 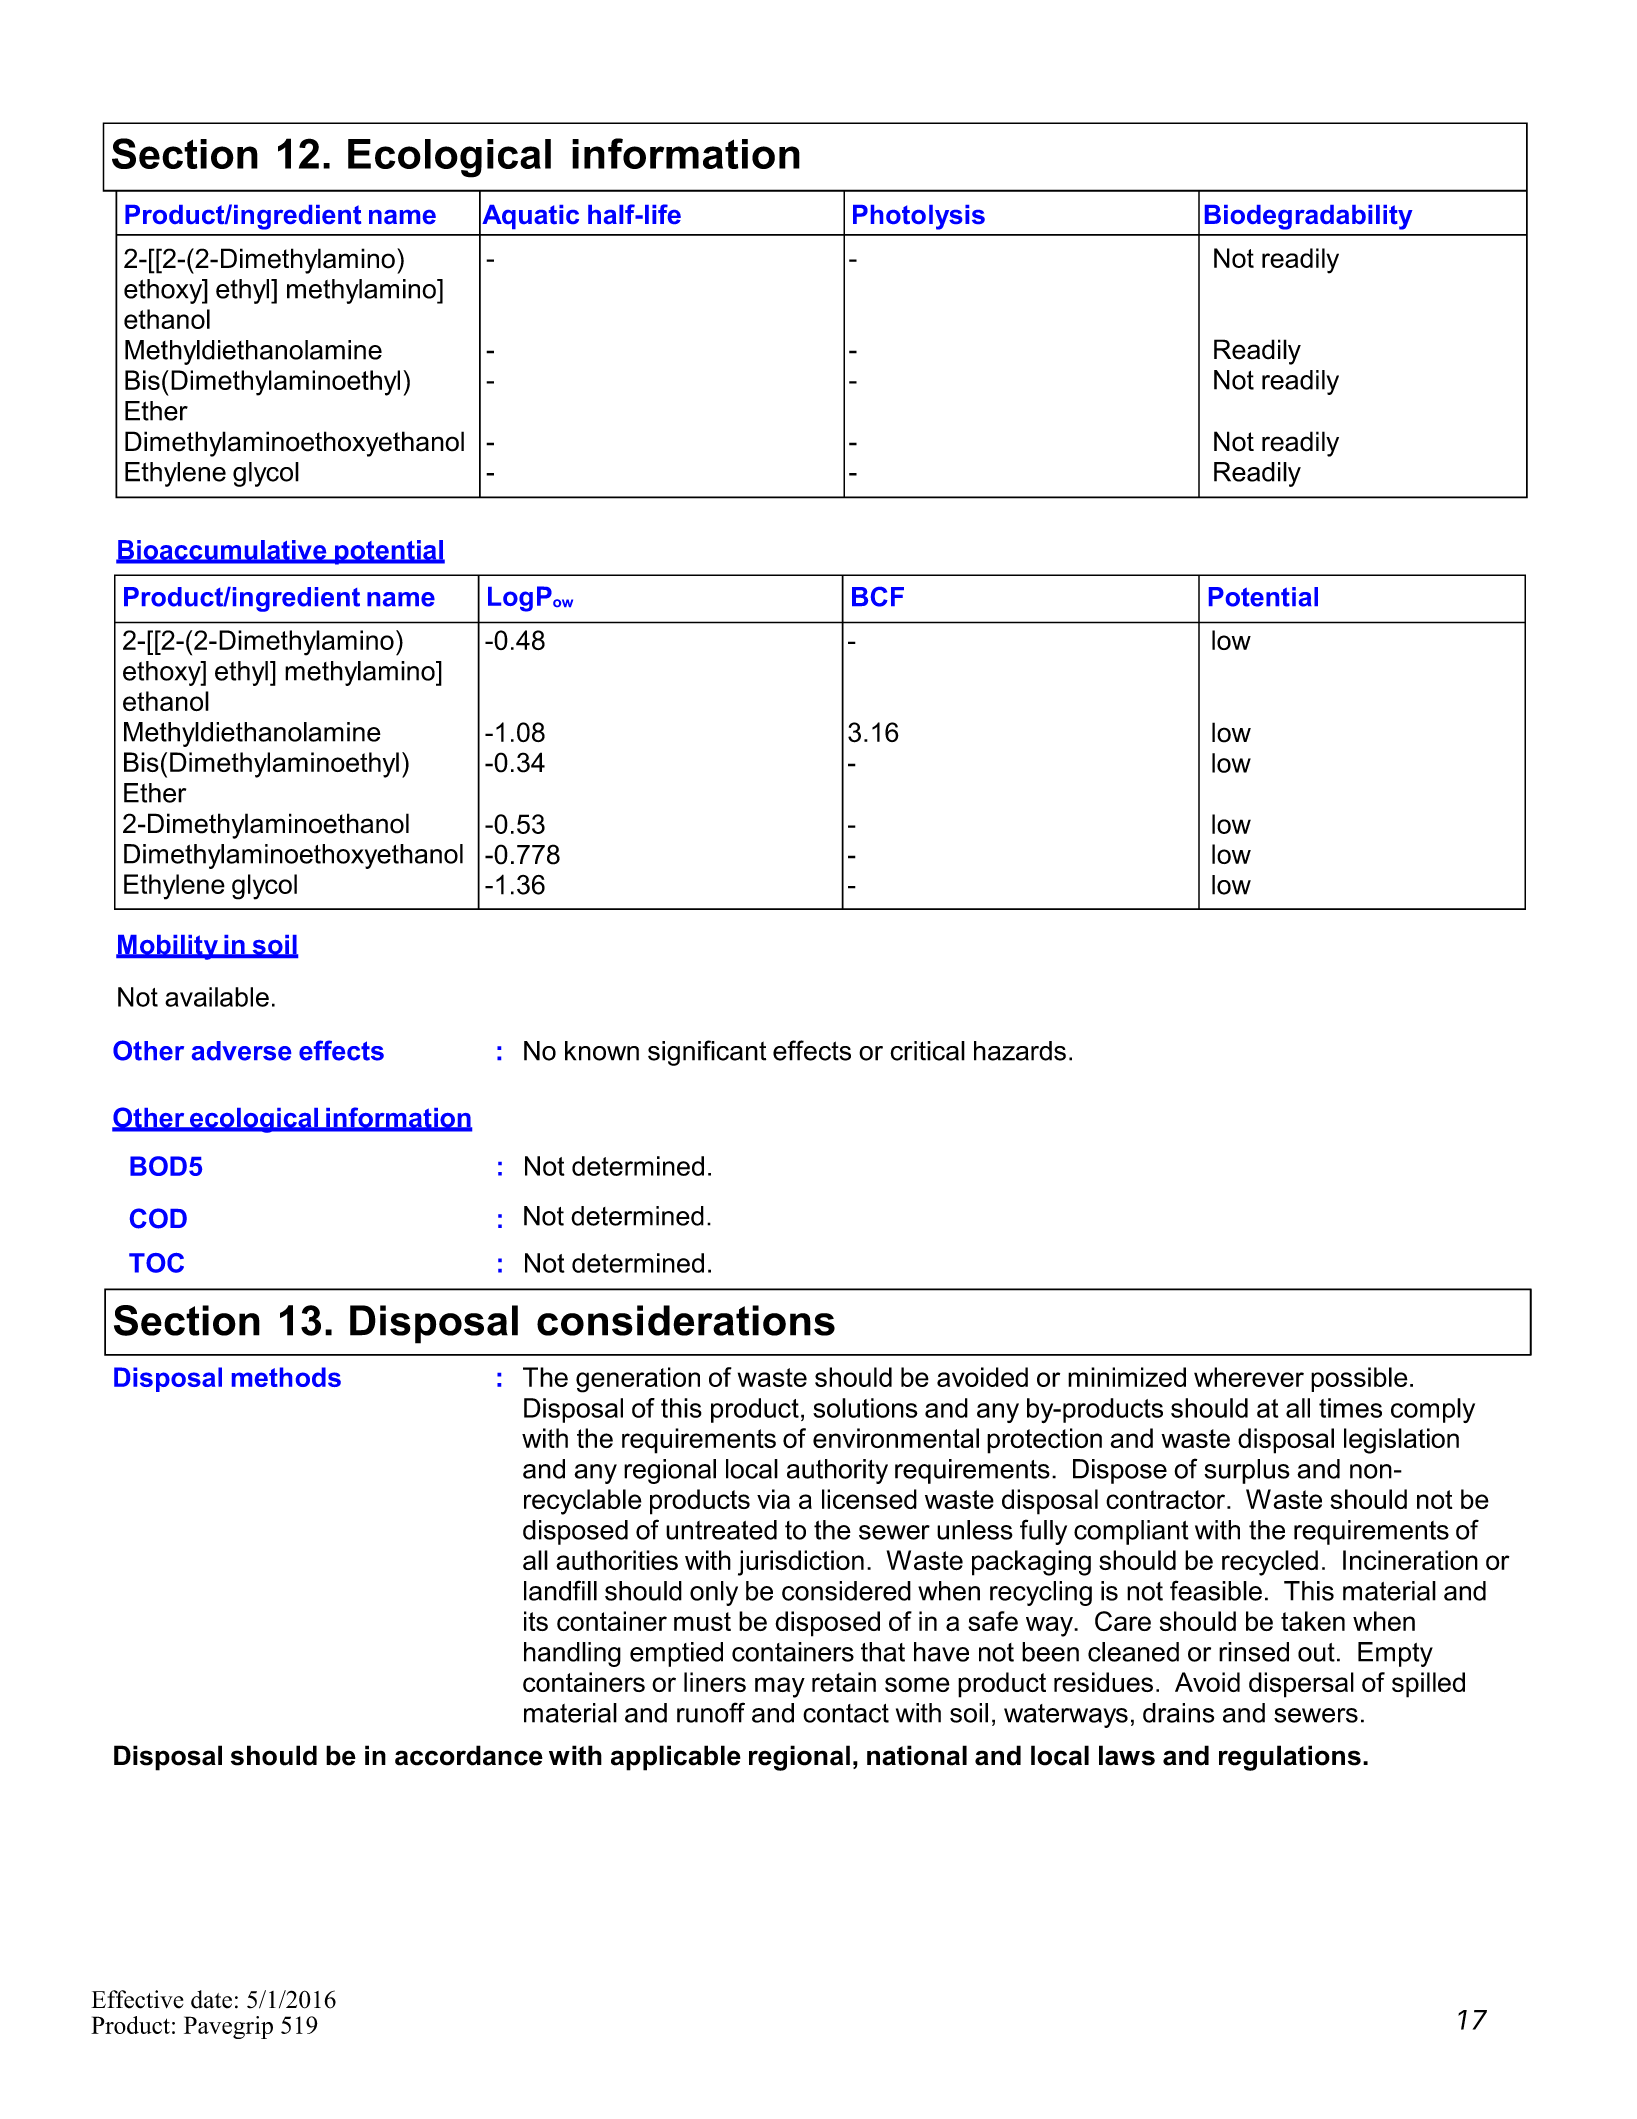 I want to click on date, so click(x=211, y=1999).
